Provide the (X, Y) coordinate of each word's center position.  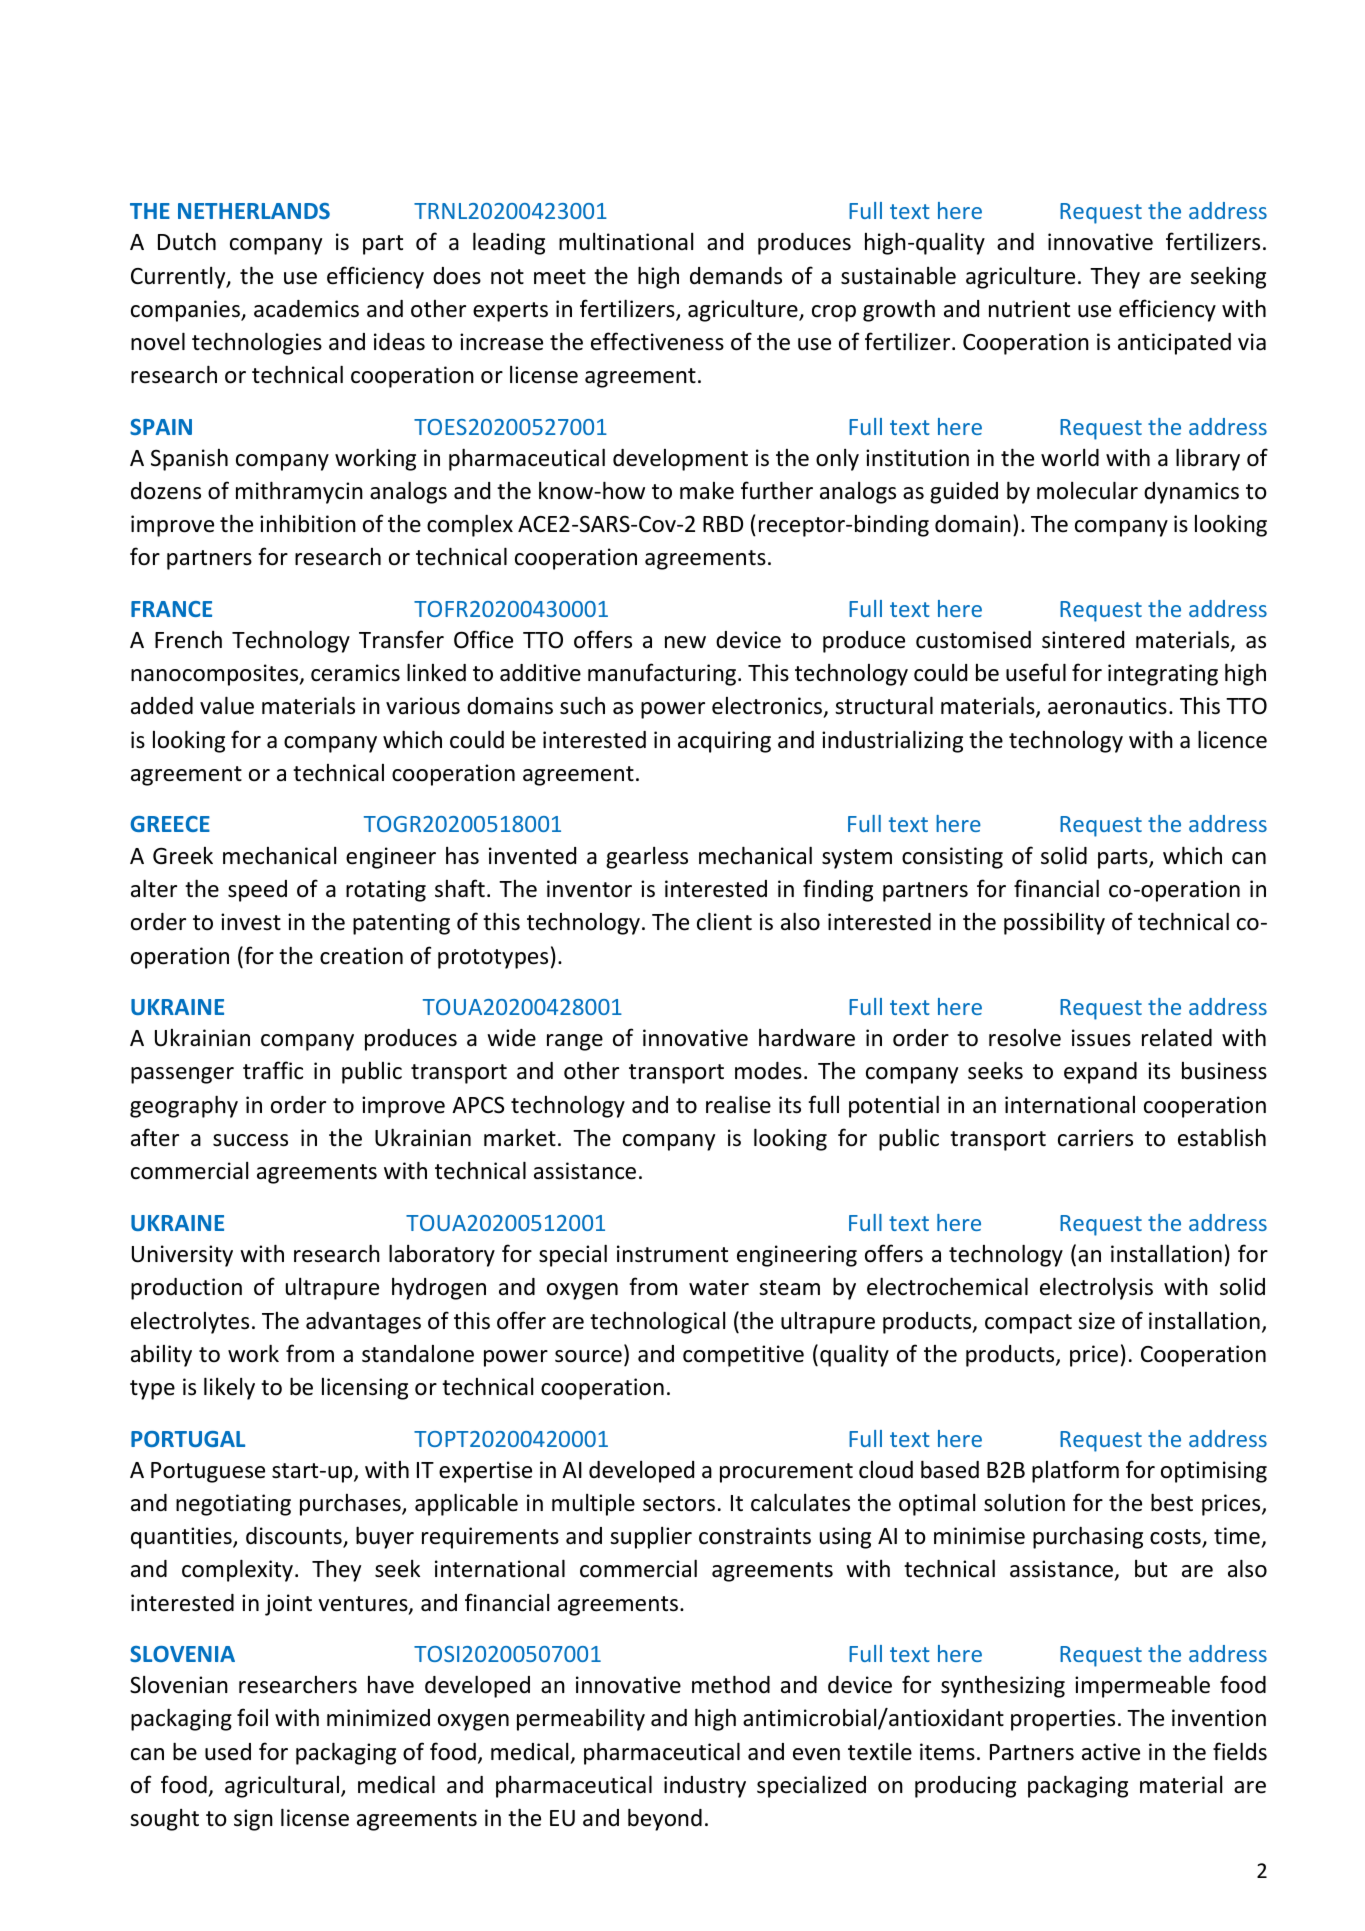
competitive (743, 1356)
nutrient (1029, 309)
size (1096, 1321)
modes (768, 1071)
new (685, 642)
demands (736, 276)
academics (306, 309)
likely (229, 1388)
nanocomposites (216, 675)
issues (1101, 1038)
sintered (1083, 640)
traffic (273, 1070)
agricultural (283, 1786)
